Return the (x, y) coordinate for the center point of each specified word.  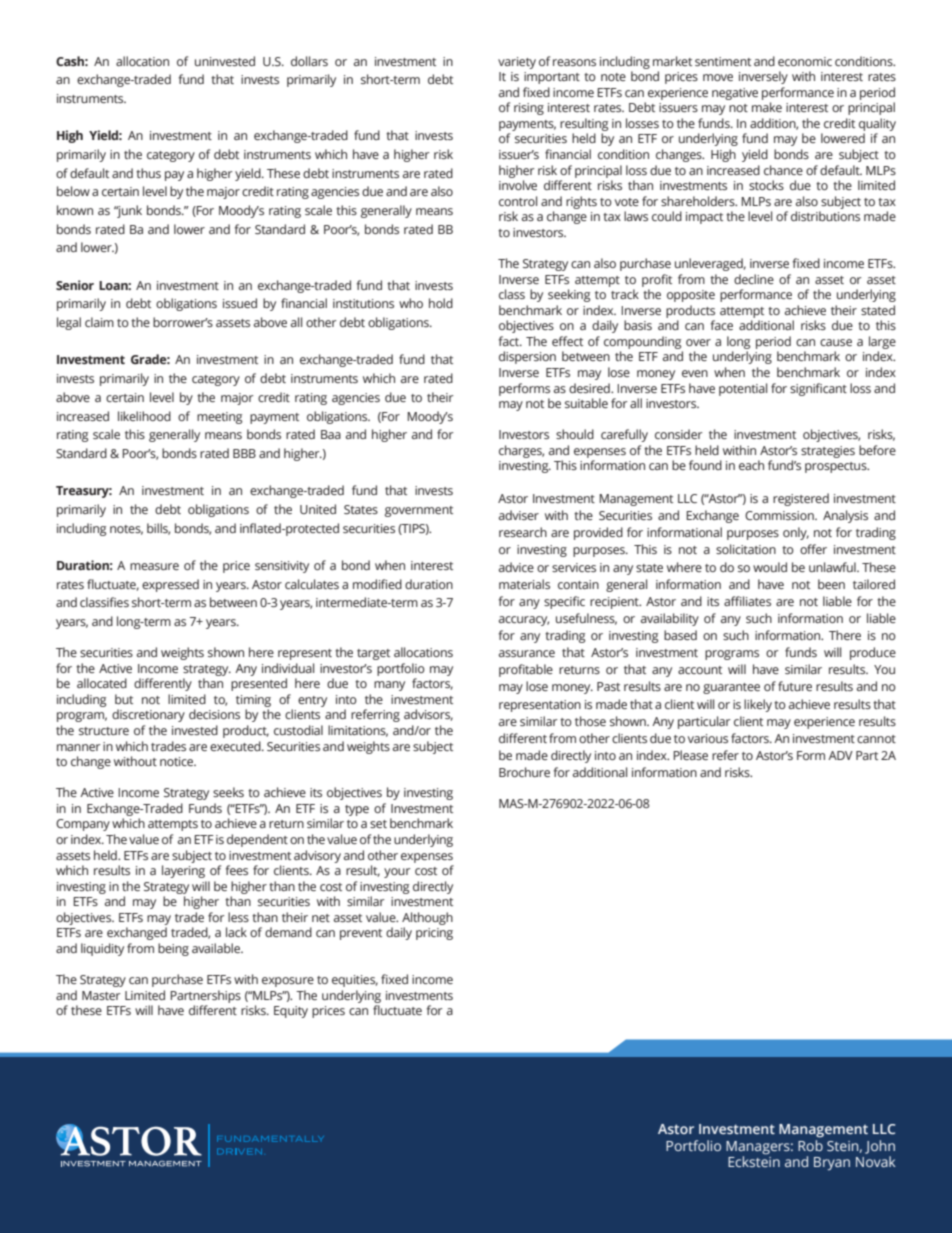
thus (148, 173)
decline (754, 279)
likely (758, 705)
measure (154, 566)
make (767, 107)
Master (101, 995)
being (173, 949)
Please (690, 755)
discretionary (148, 715)
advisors (428, 715)
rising (529, 109)
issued (240, 303)
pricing (434, 934)
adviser (519, 515)
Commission (780, 515)
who (411, 303)
